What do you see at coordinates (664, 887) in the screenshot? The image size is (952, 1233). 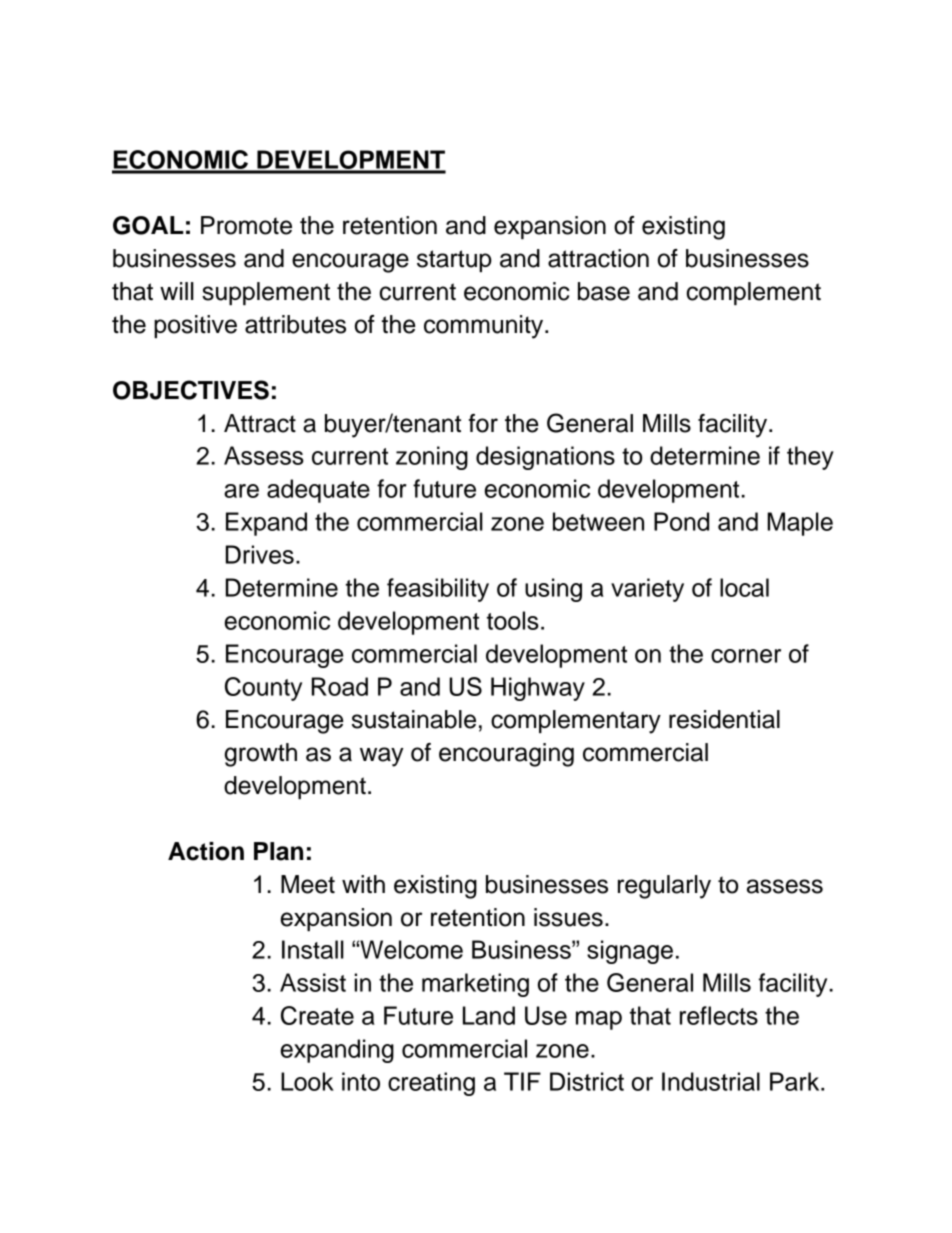 I see `regularly` at bounding box center [664, 887].
